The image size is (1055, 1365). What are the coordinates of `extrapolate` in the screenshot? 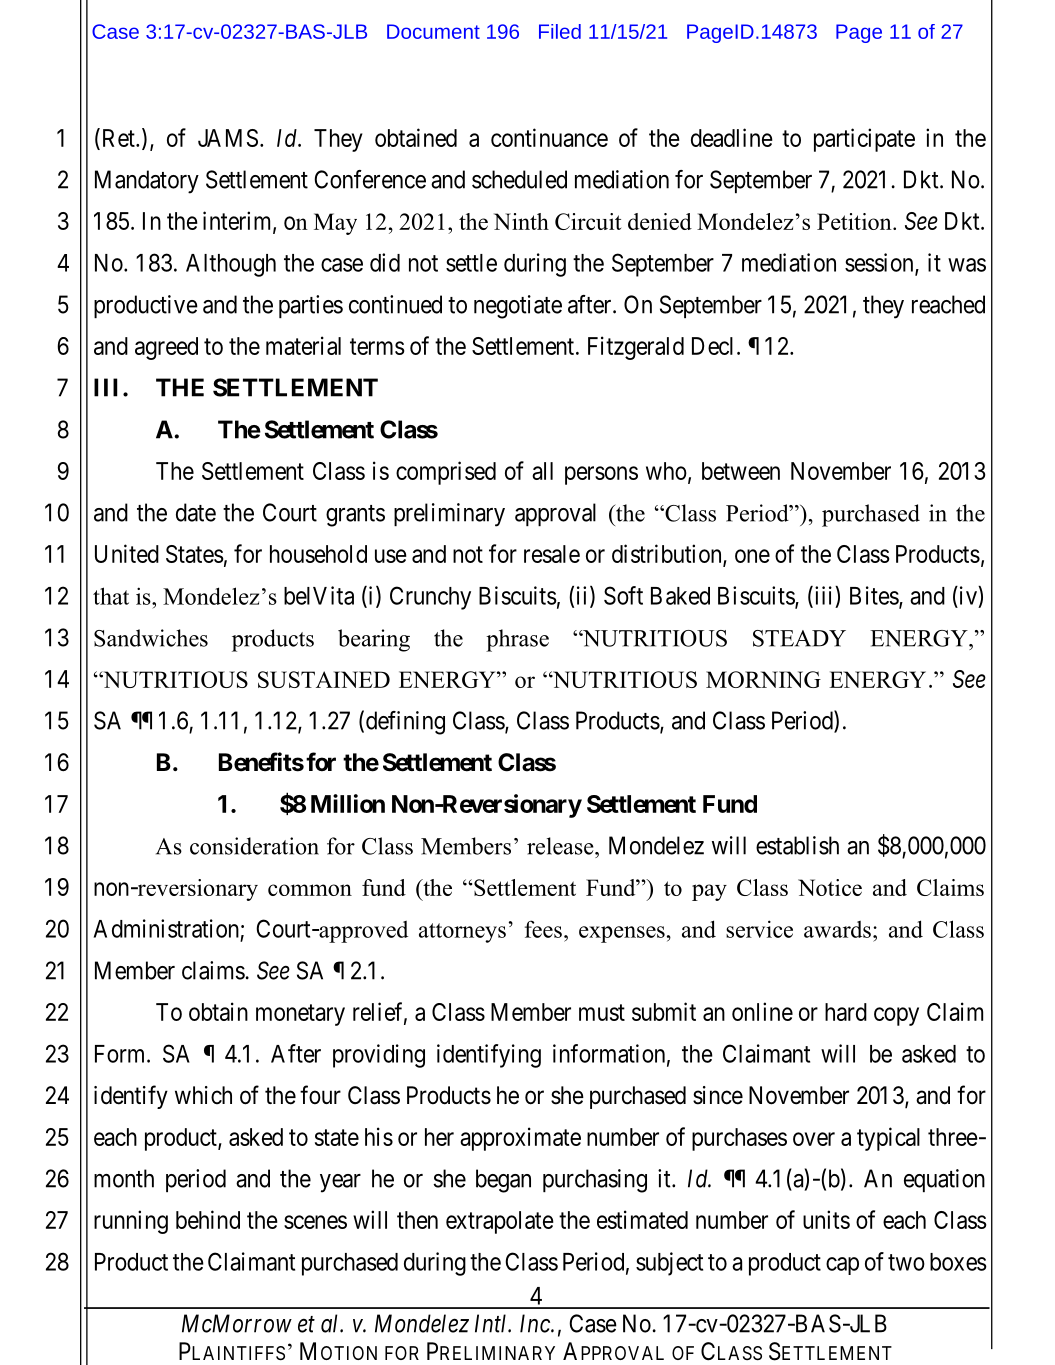 It's located at (500, 1222).
